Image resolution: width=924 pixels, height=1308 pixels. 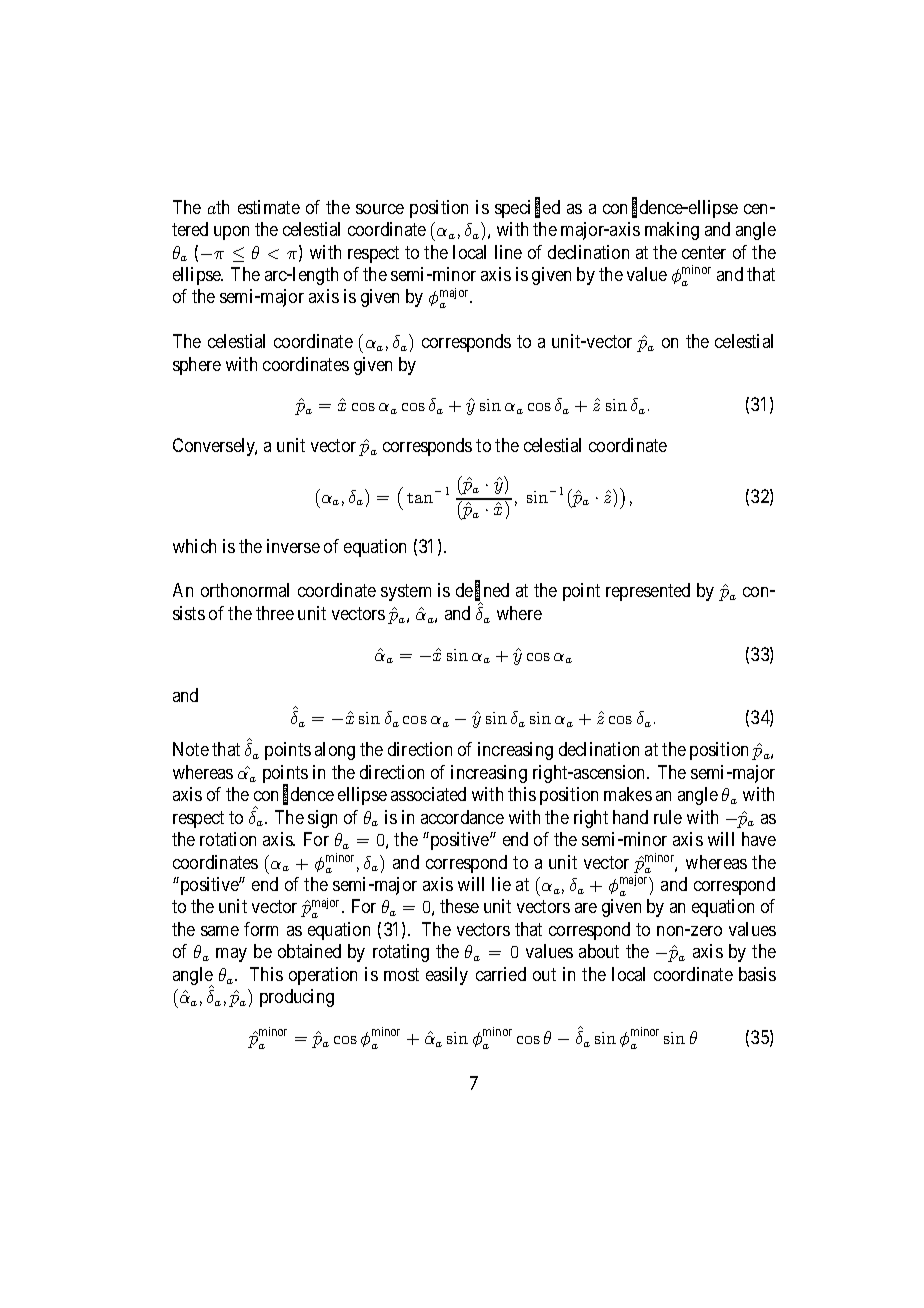 What do you see at coordinates (231, 955) in the screenshot?
I see `may` at bounding box center [231, 955].
